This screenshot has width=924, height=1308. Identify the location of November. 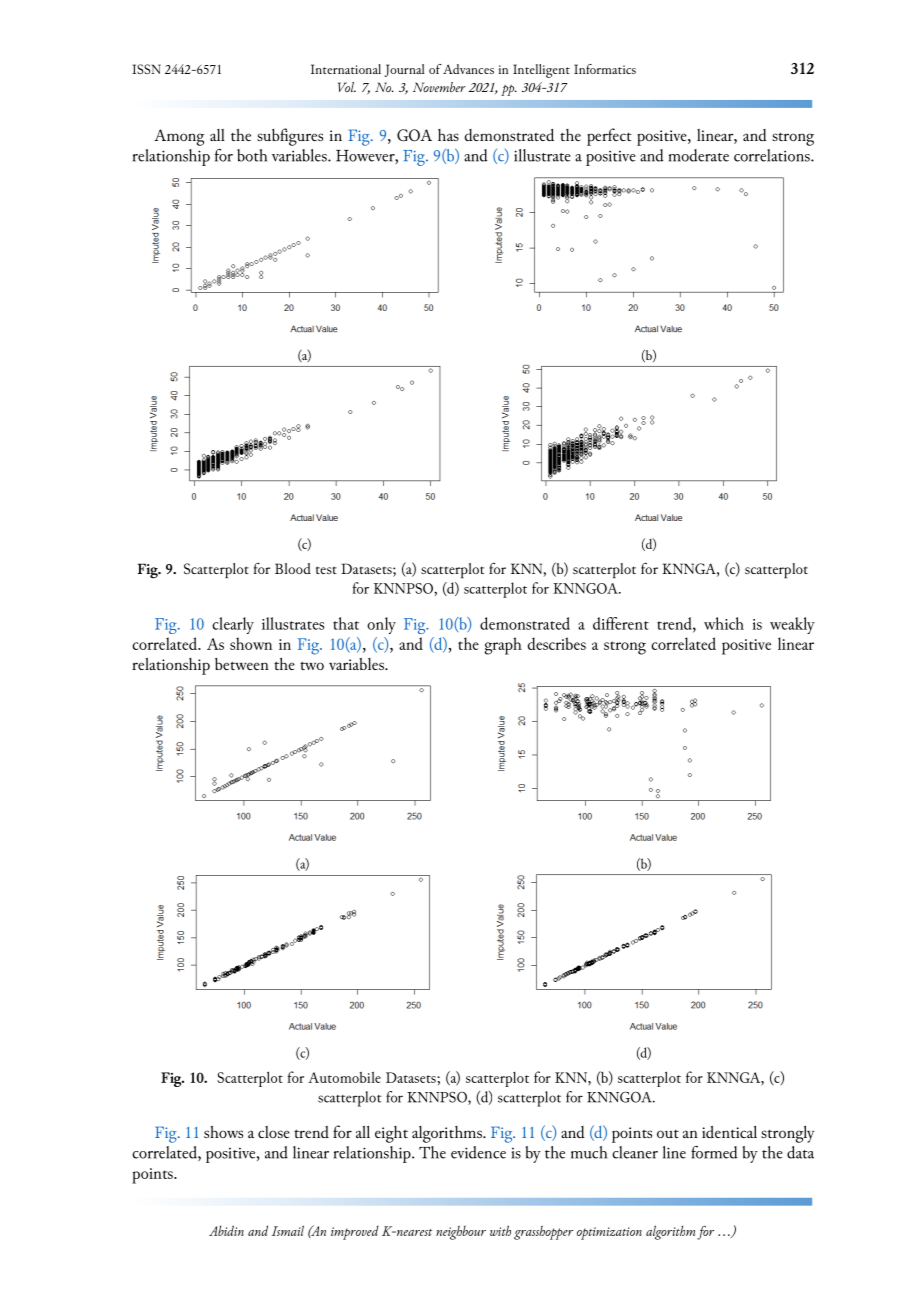
(439, 87).
